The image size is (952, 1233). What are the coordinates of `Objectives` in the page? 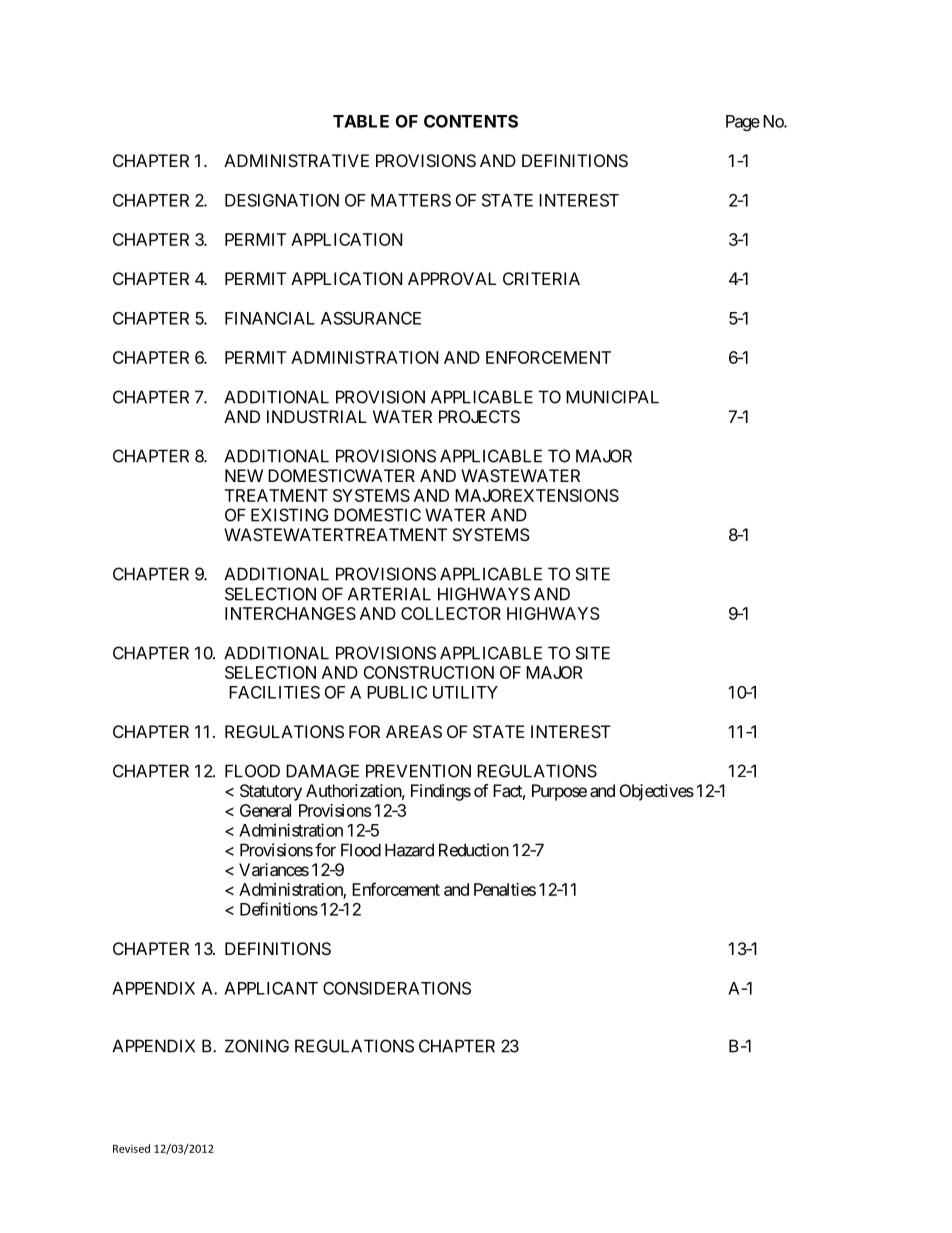 It's located at (657, 792).
